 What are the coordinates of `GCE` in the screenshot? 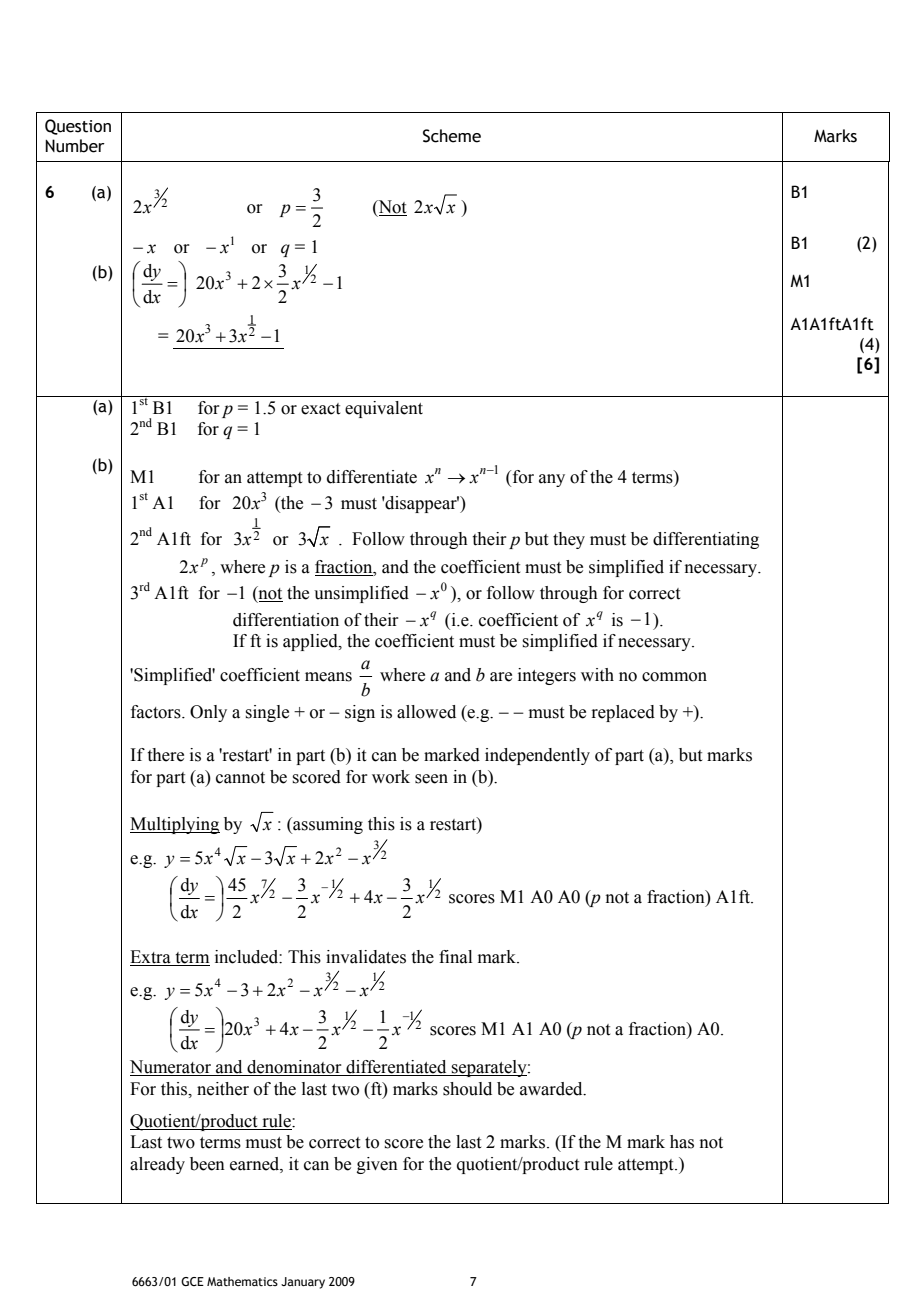 It's located at (192, 1281).
